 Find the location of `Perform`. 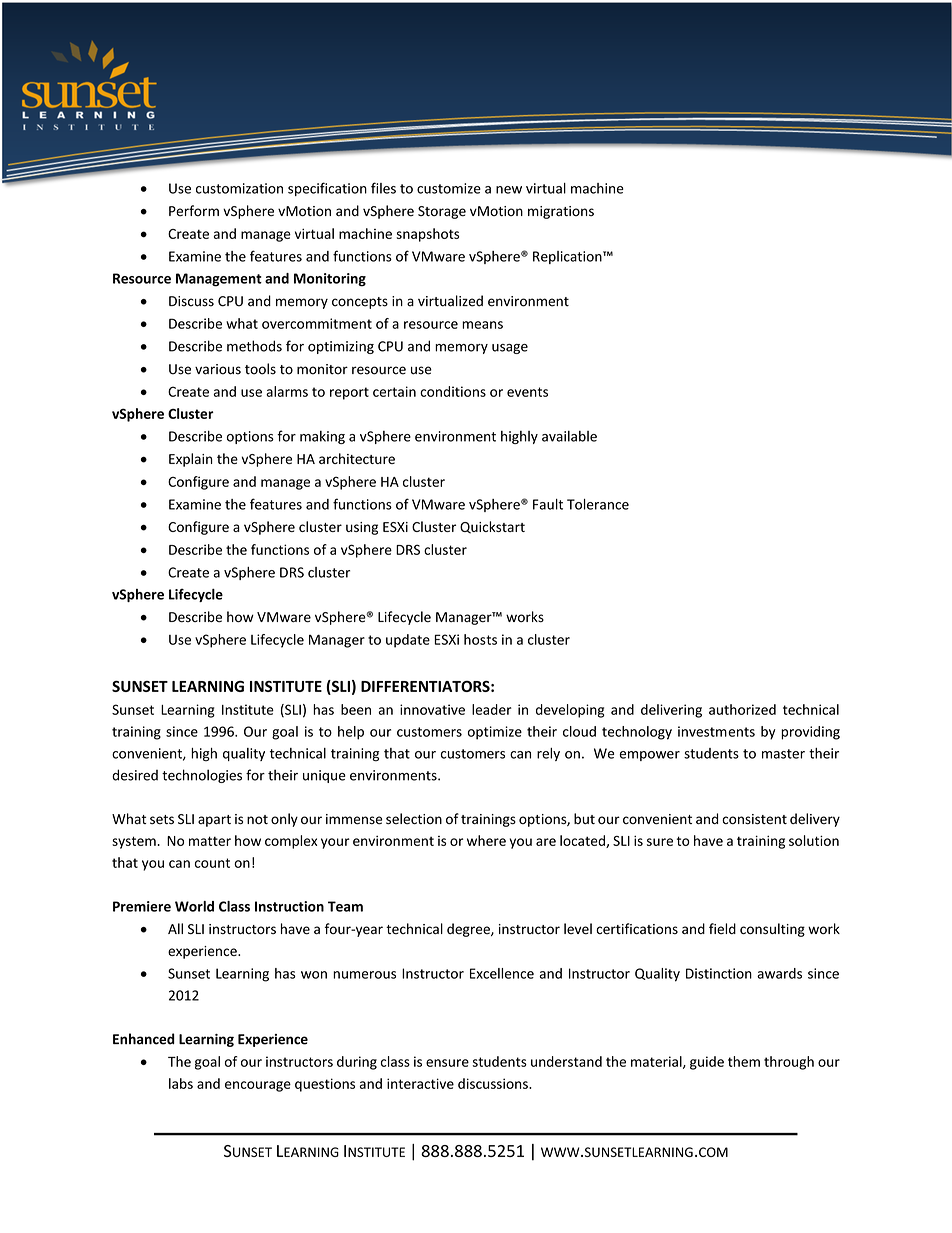

Perform is located at coordinates (194, 211).
